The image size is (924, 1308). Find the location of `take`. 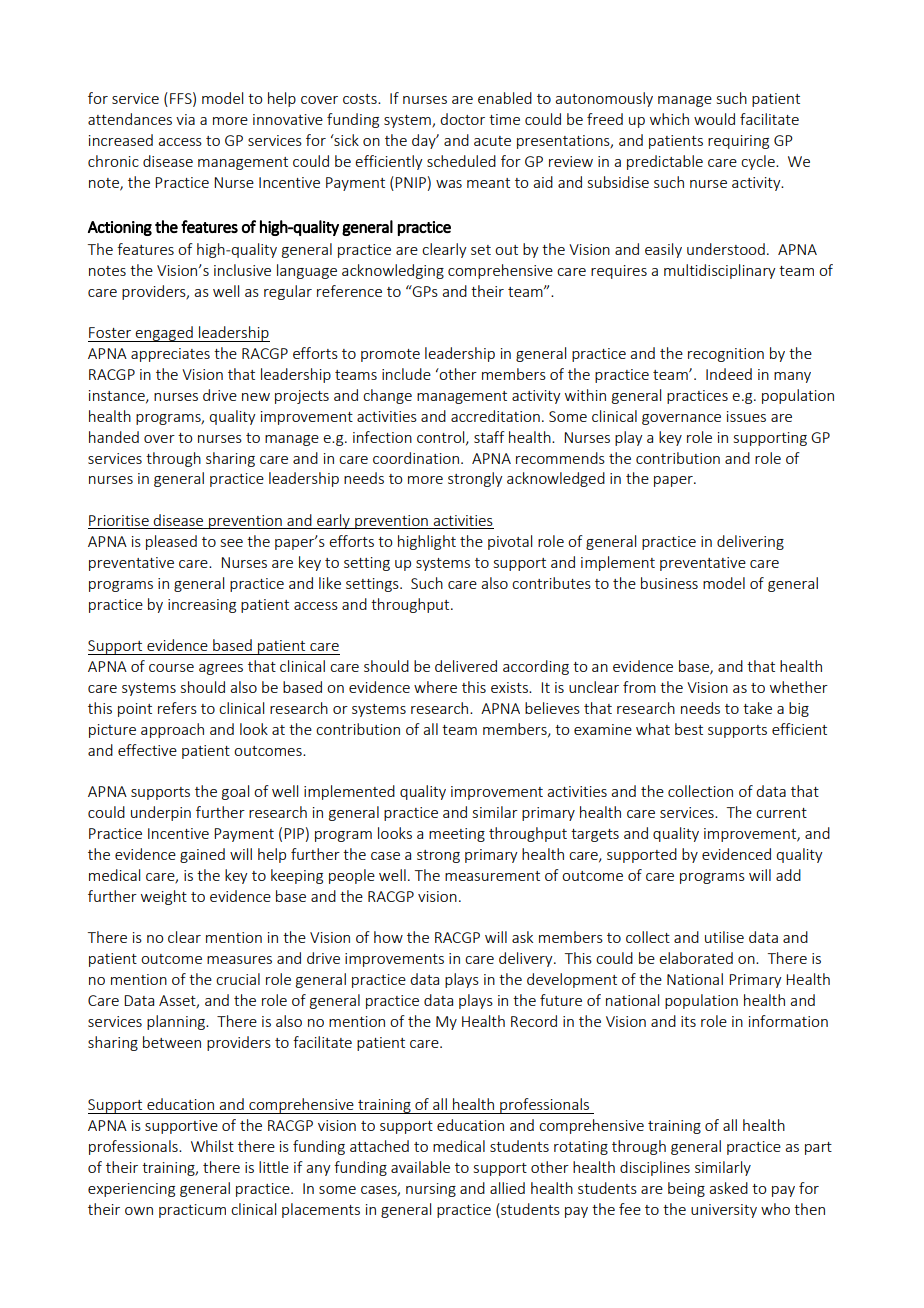

take is located at coordinates (757, 708).
